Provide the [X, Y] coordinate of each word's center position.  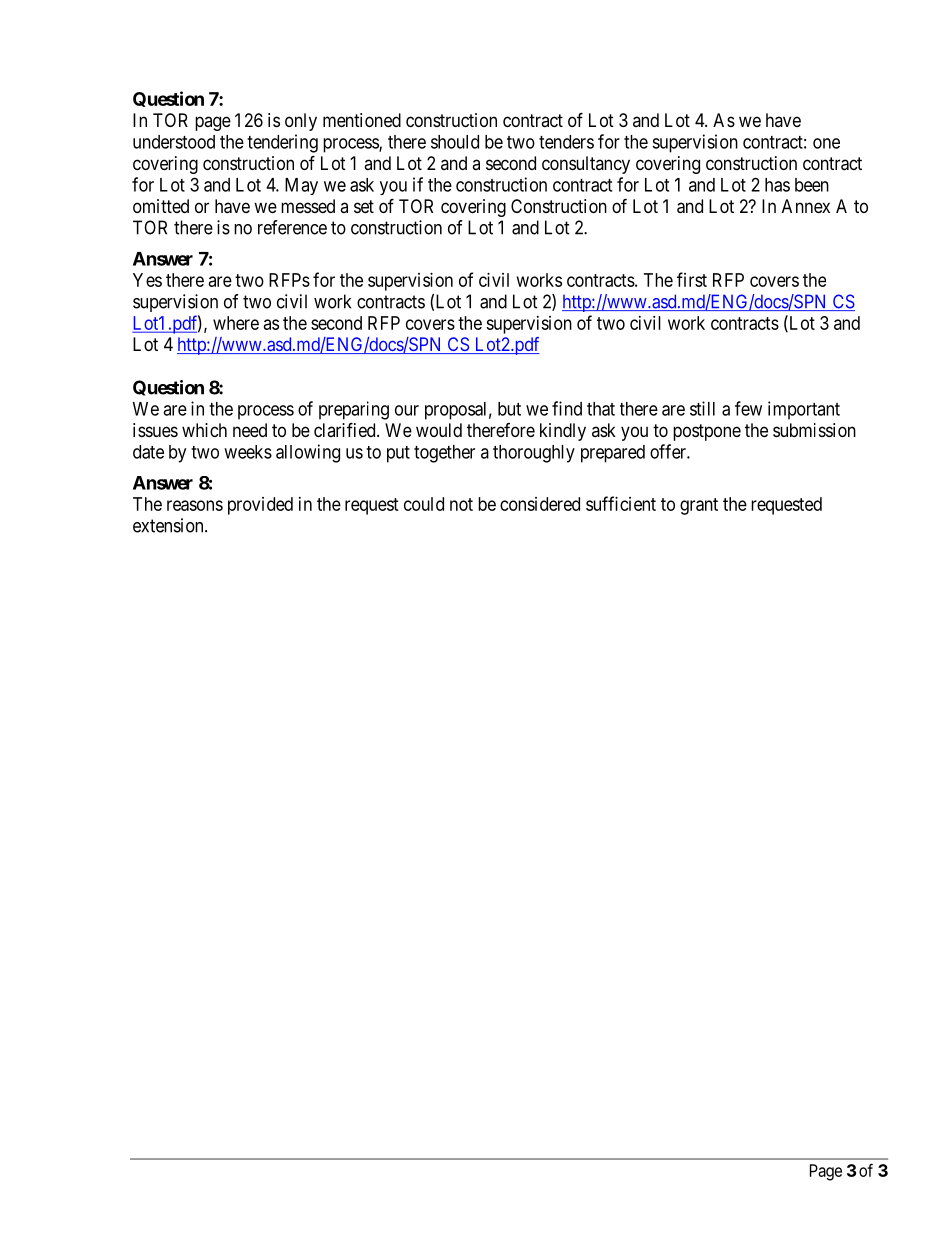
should [455, 142]
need [250, 430]
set [364, 206]
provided [260, 506]
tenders [566, 142]
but [509, 409]
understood [174, 142]
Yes [147, 280]
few [748, 408]
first [692, 279]
